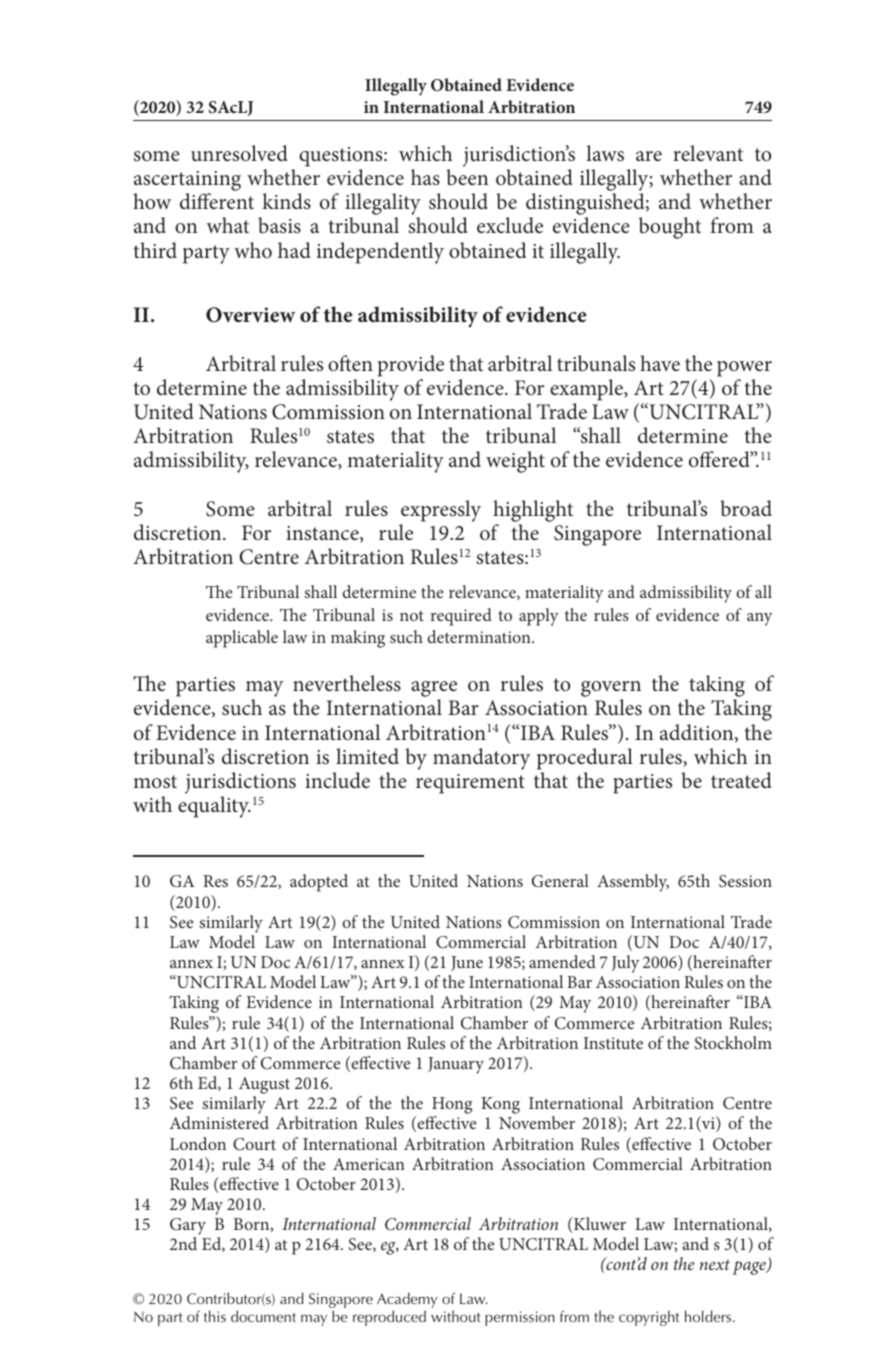 The image size is (869, 1372). What do you see at coordinates (733, 1042) in the screenshot?
I see `Stockholm` at bounding box center [733, 1042].
